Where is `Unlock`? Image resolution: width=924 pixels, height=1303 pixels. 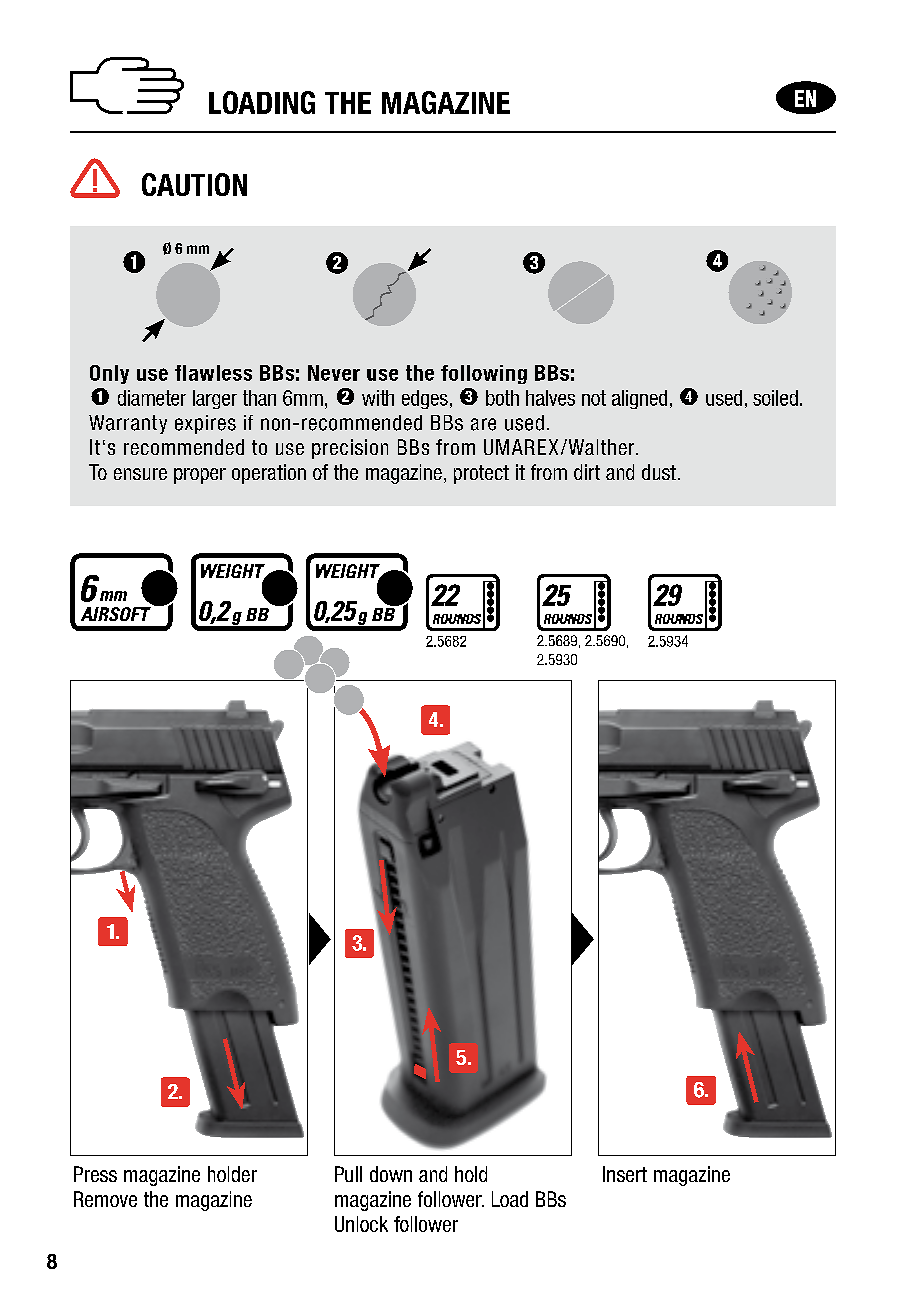 Unlock is located at coordinates (361, 1224).
